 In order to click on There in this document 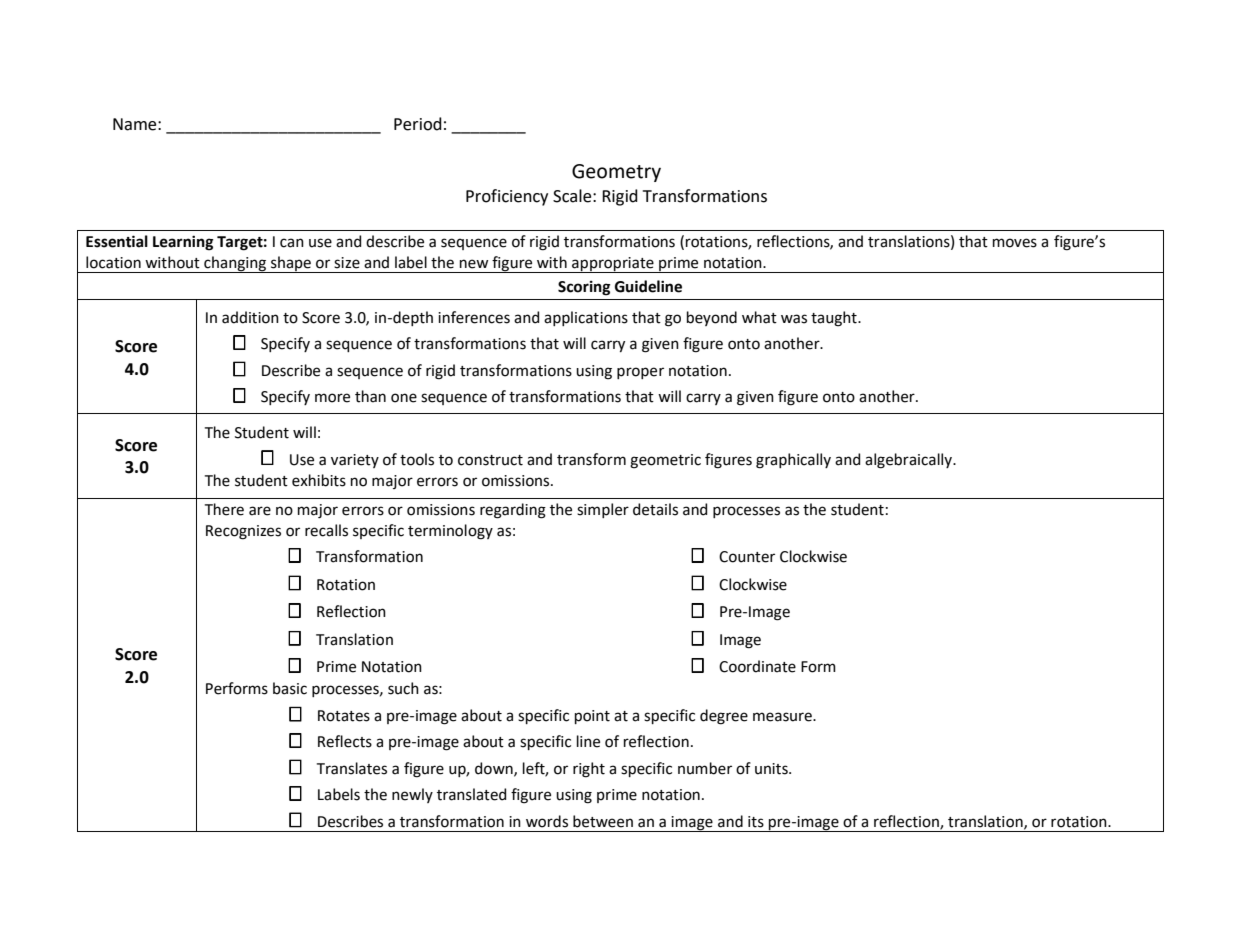, I will do `click(224, 509)`.
